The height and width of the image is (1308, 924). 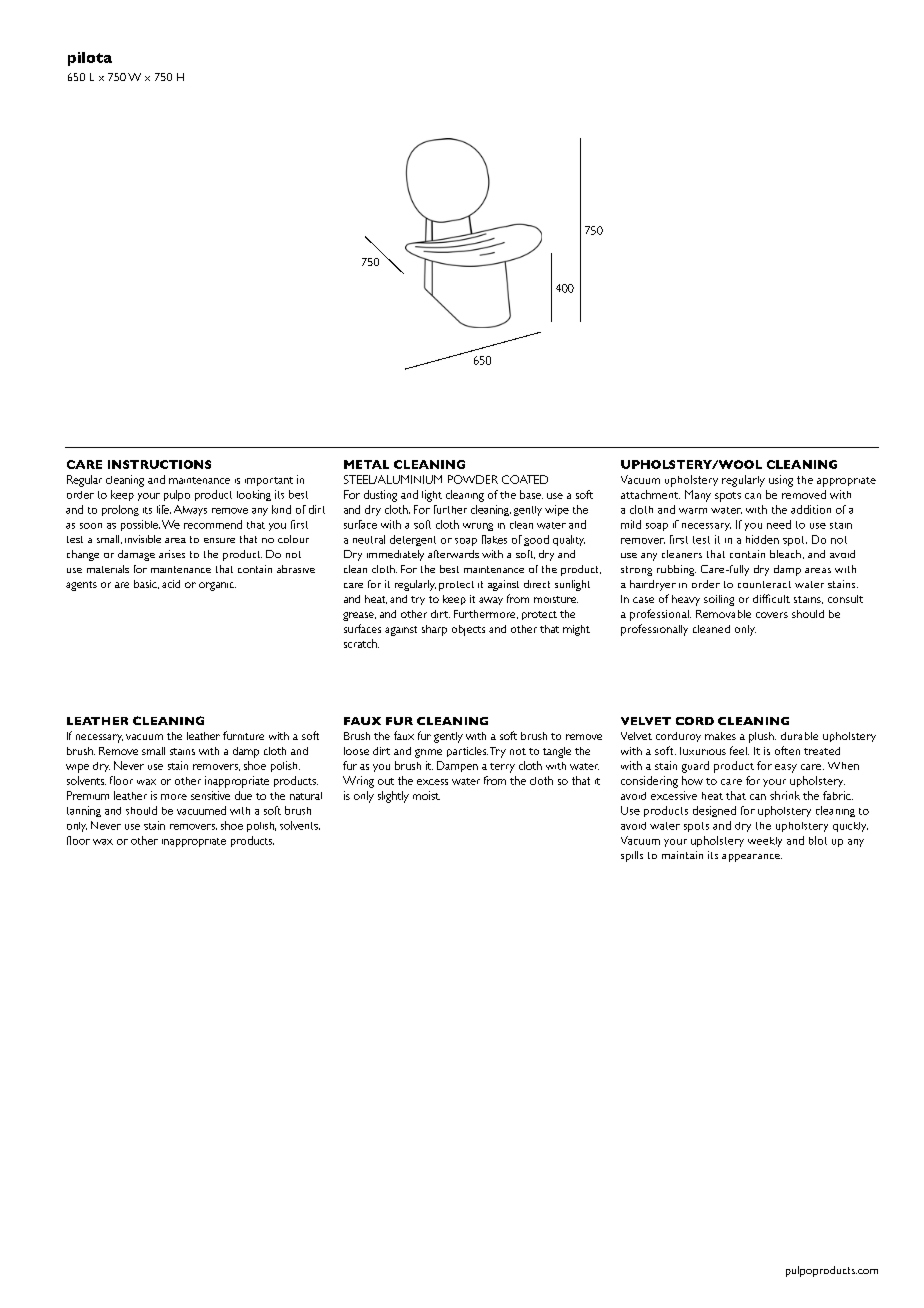 I want to click on using, so click(x=781, y=481).
